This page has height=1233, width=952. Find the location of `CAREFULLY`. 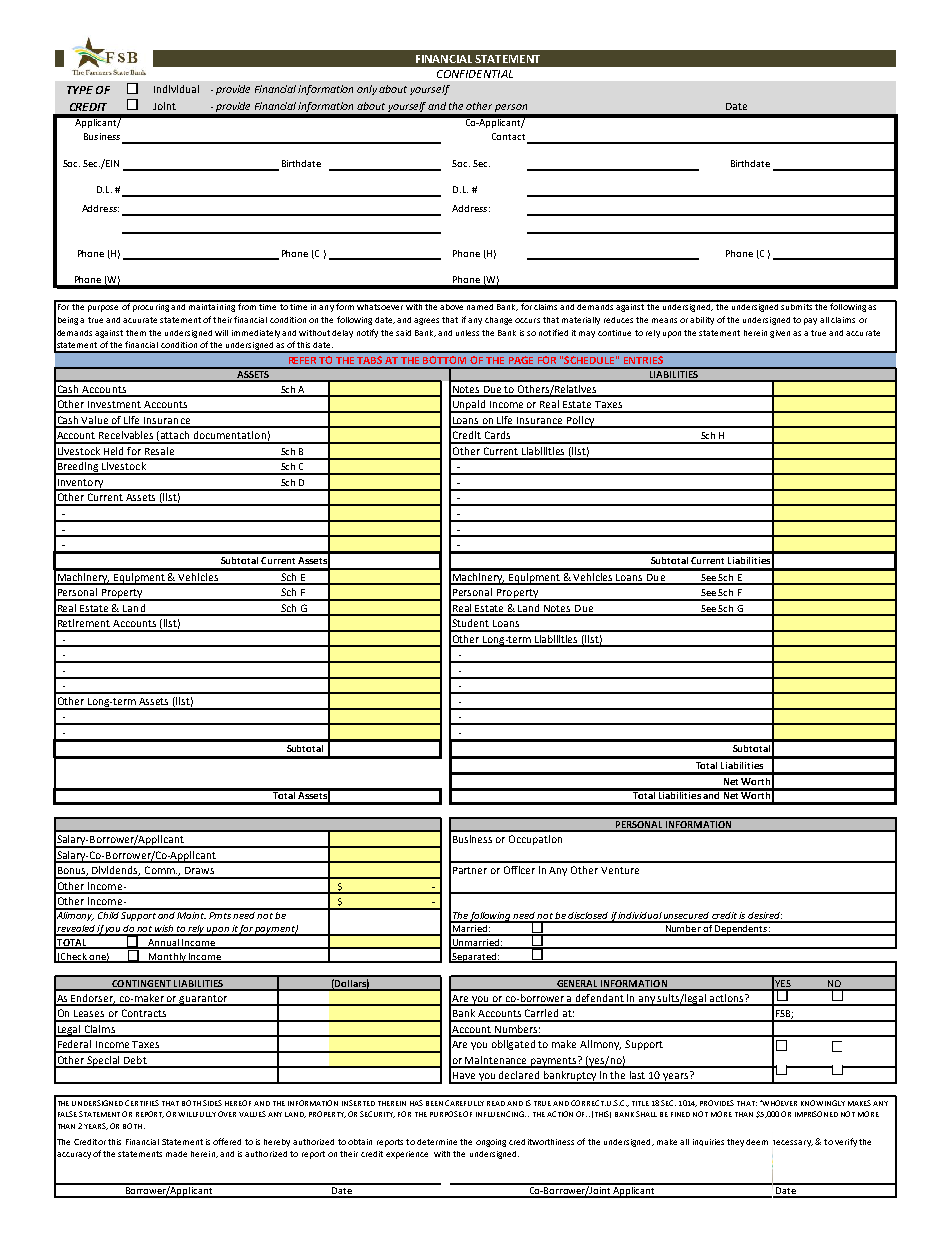

CAREFULLY is located at coordinates (464, 1103).
